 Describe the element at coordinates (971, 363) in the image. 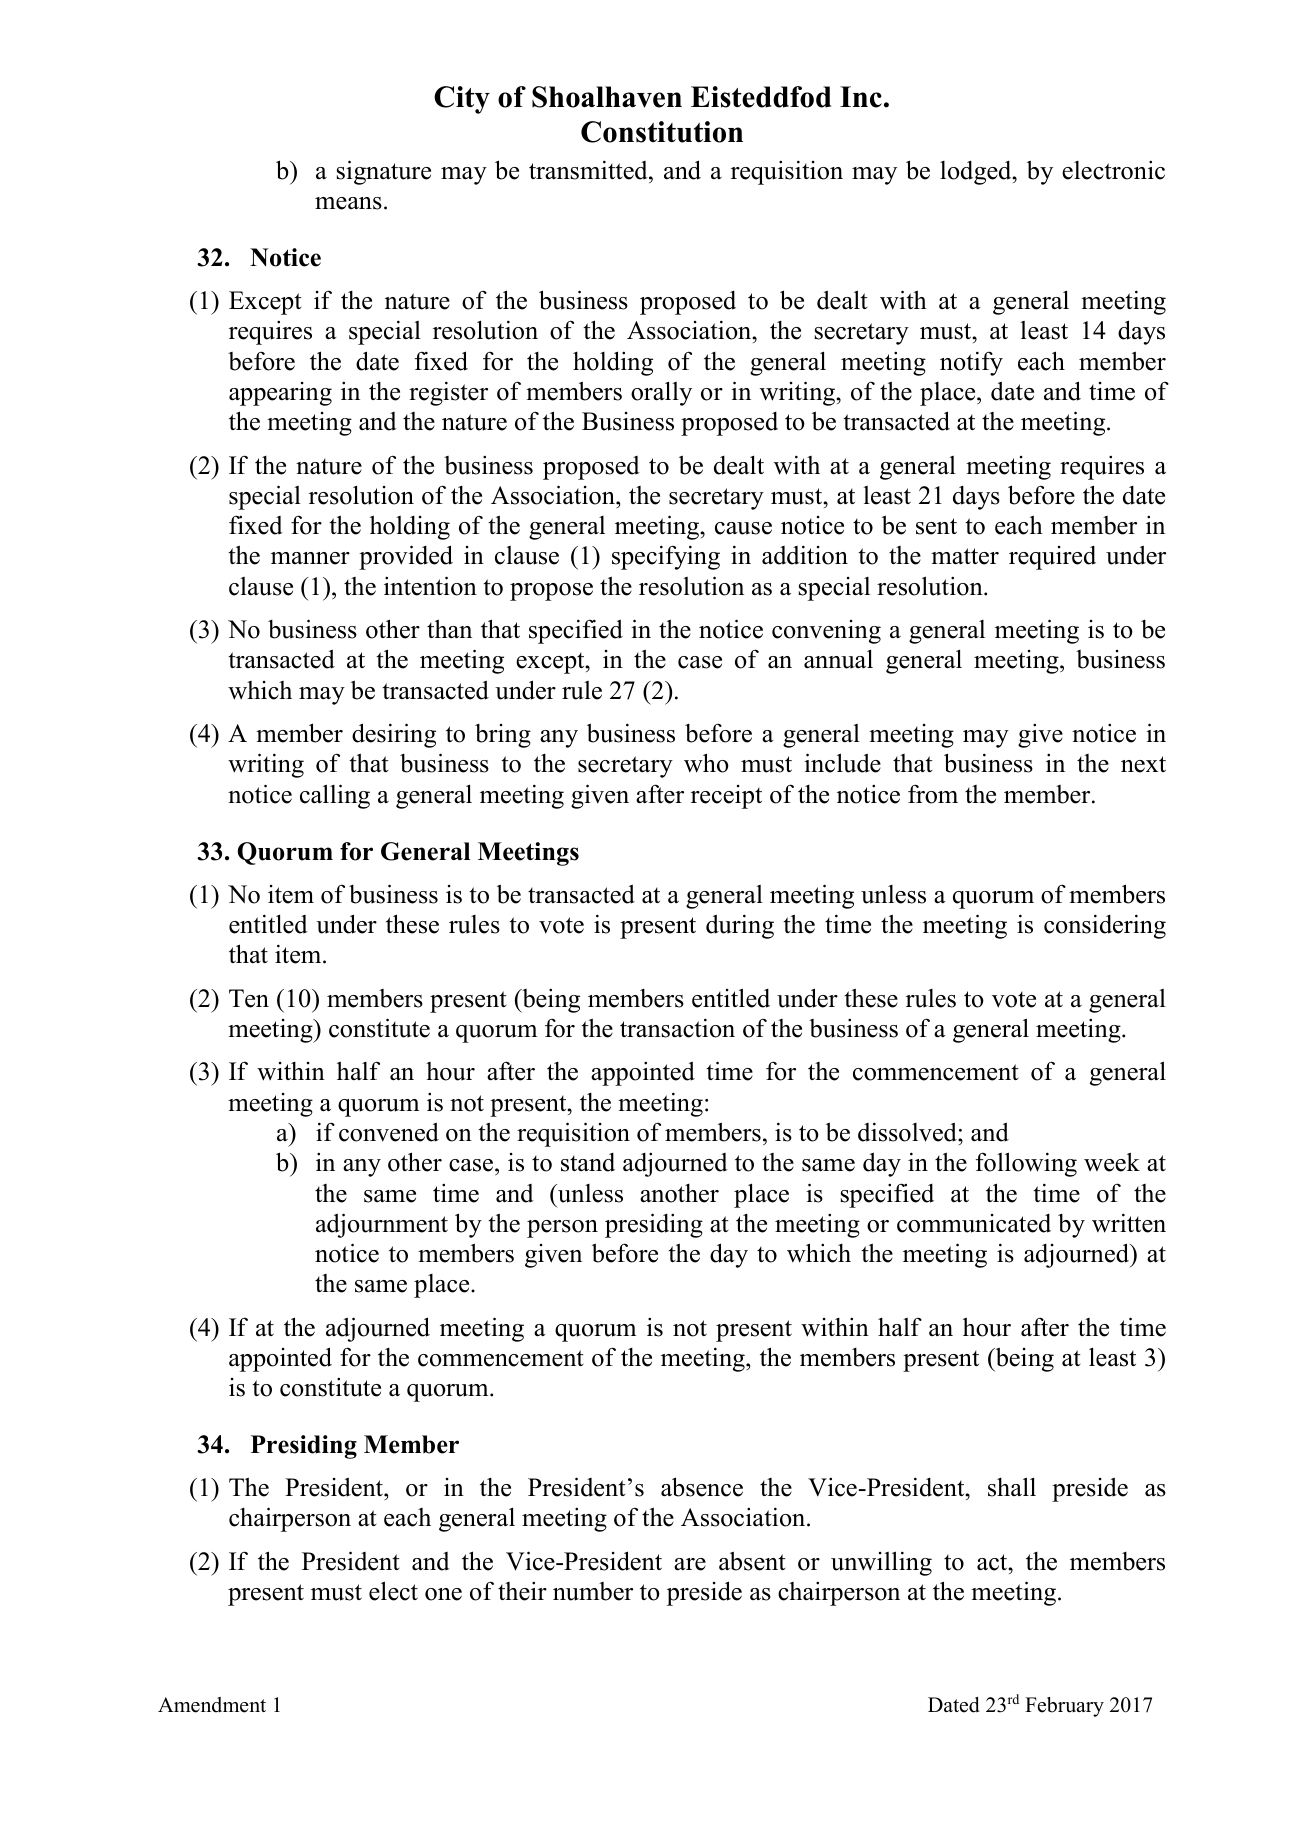

I see `notify` at that location.
